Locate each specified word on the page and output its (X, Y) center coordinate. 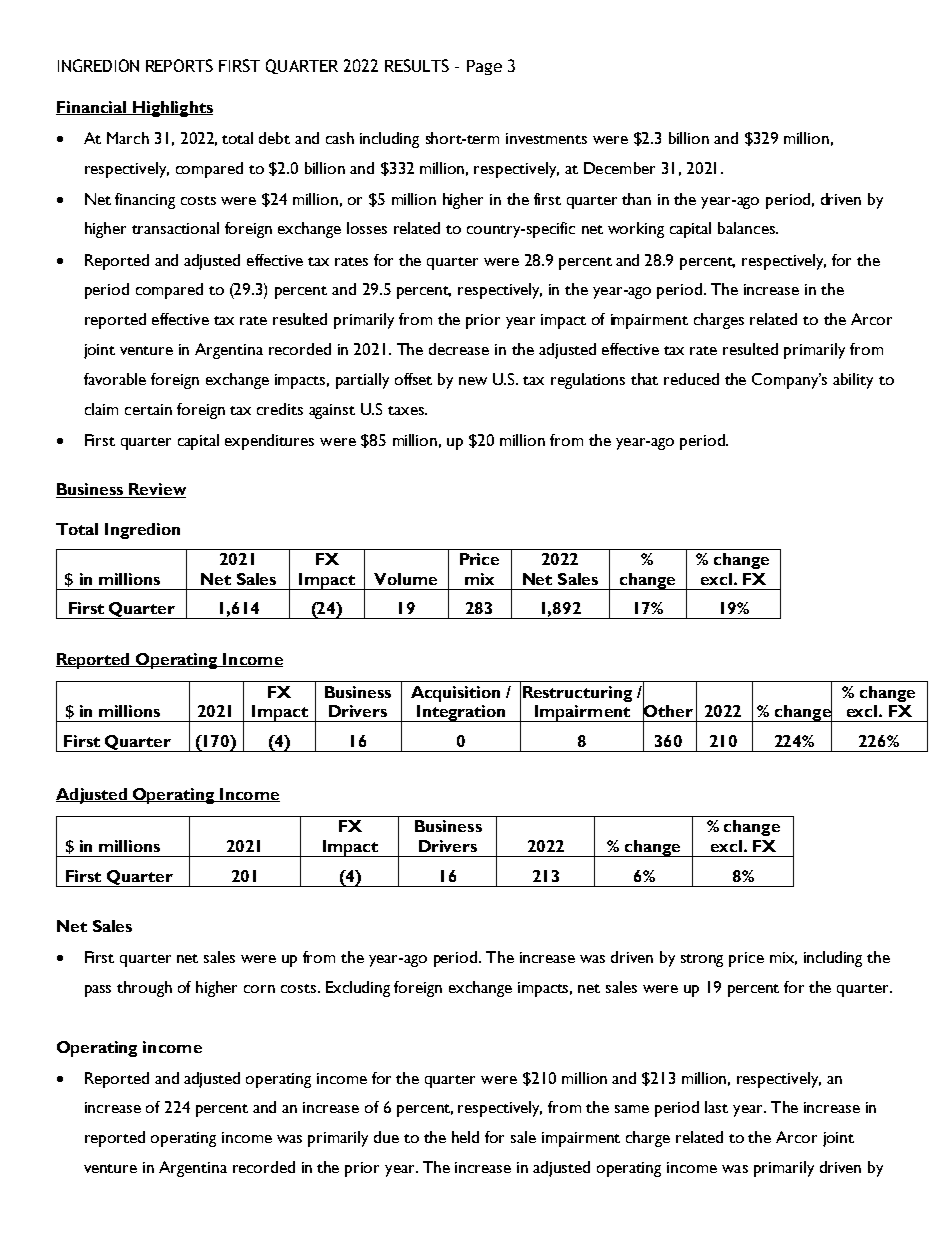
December (619, 168)
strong (702, 960)
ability (853, 381)
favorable (115, 379)
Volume (405, 579)
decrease (459, 349)
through (144, 989)
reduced (691, 379)
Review (157, 490)
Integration (461, 713)
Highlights (172, 109)
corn (259, 989)
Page (484, 67)
